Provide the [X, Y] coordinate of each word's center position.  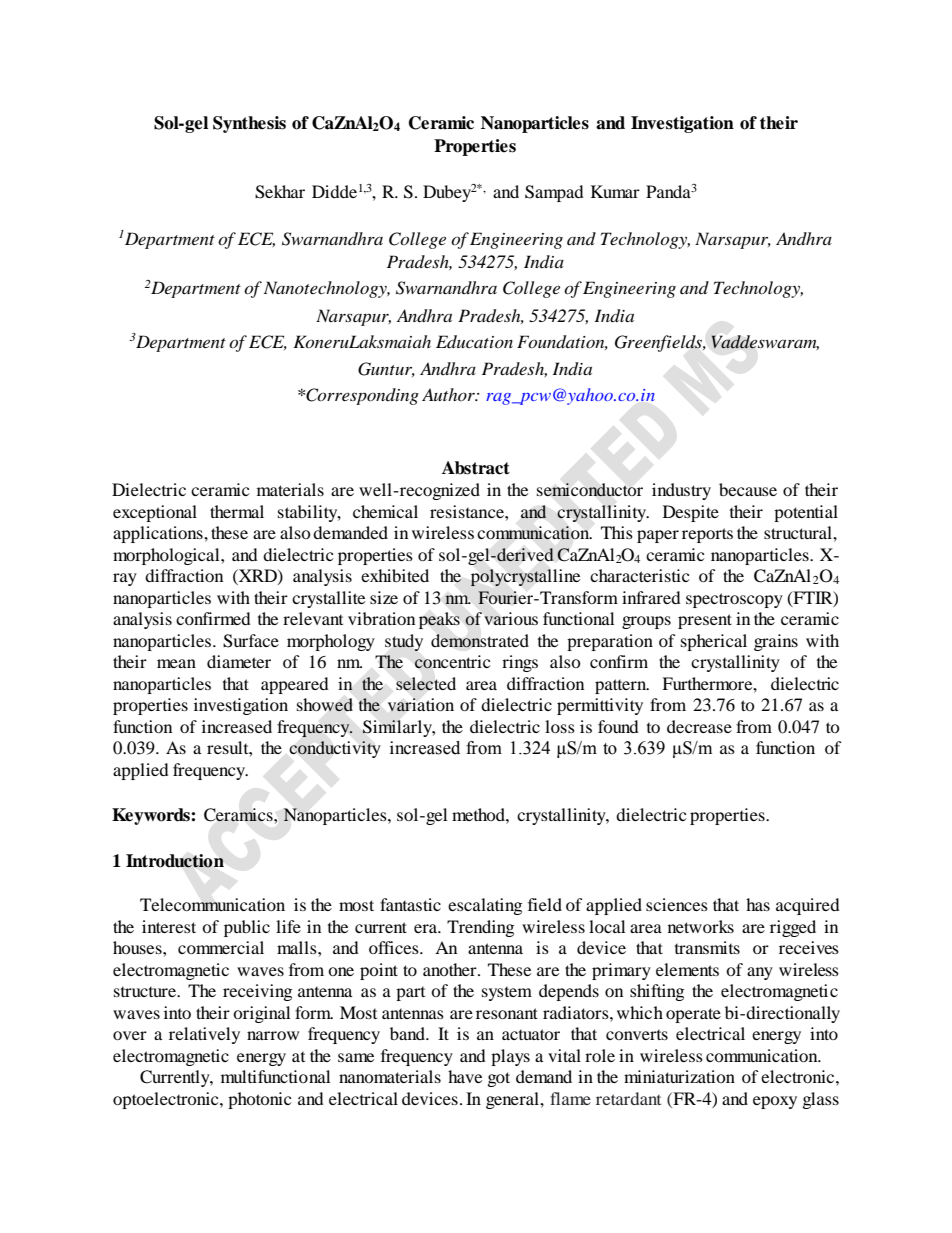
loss [560, 726]
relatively [204, 1035]
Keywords [152, 816]
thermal [237, 511]
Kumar [615, 191]
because [748, 489]
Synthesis [249, 124]
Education [474, 341]
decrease [699, 726]
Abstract [476, 468]
